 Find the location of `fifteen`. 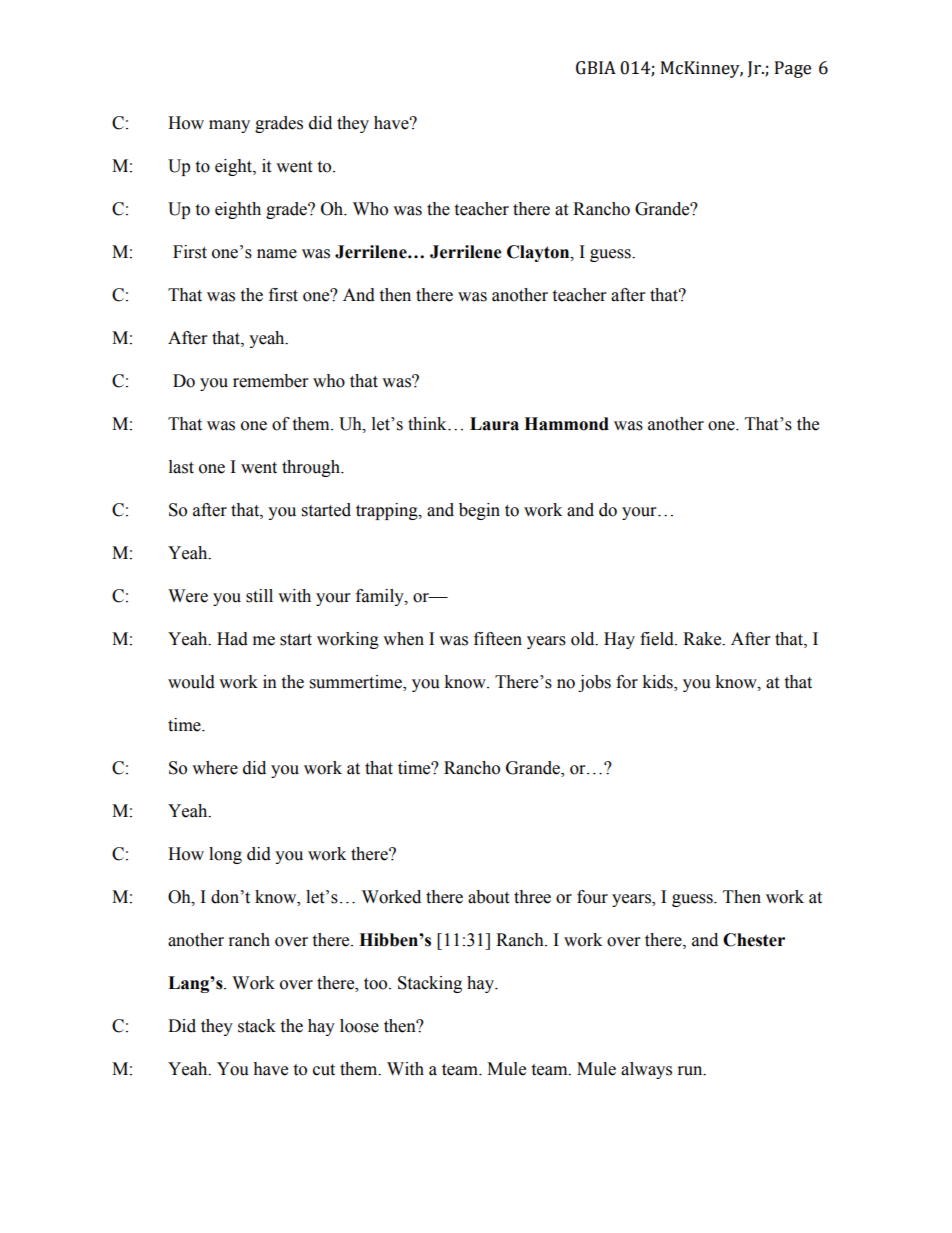

fifteen is located at coordinates (498, 639).
